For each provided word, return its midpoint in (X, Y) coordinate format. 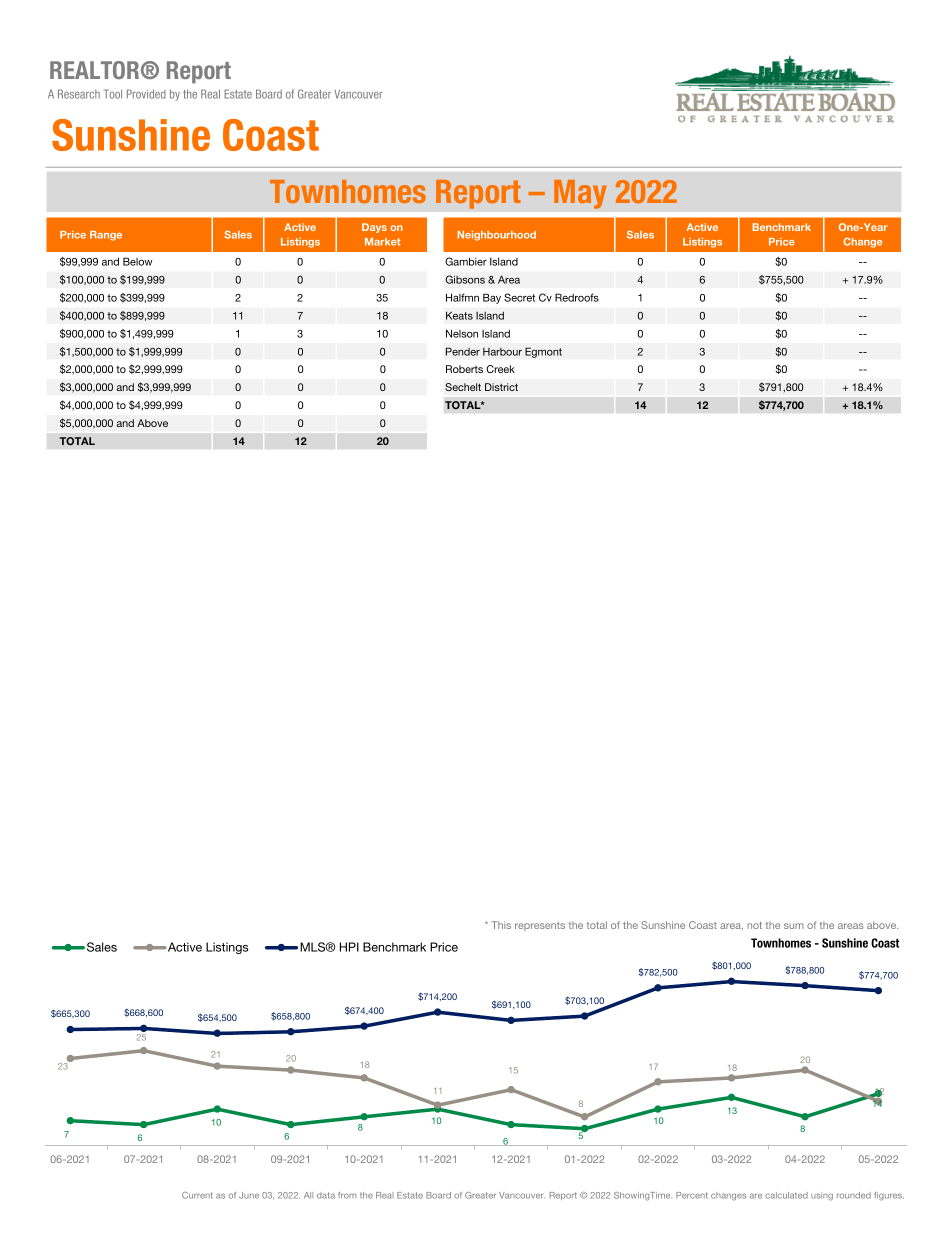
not (754, 925)
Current (197, 1195)
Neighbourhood (496, 236)
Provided (146, 94)
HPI (349, 947)
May (580, 194)
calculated (786, 1195)
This (501, 925)
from (347, 1195)
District (501, 387)
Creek (500, 369)
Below (137, 261)
